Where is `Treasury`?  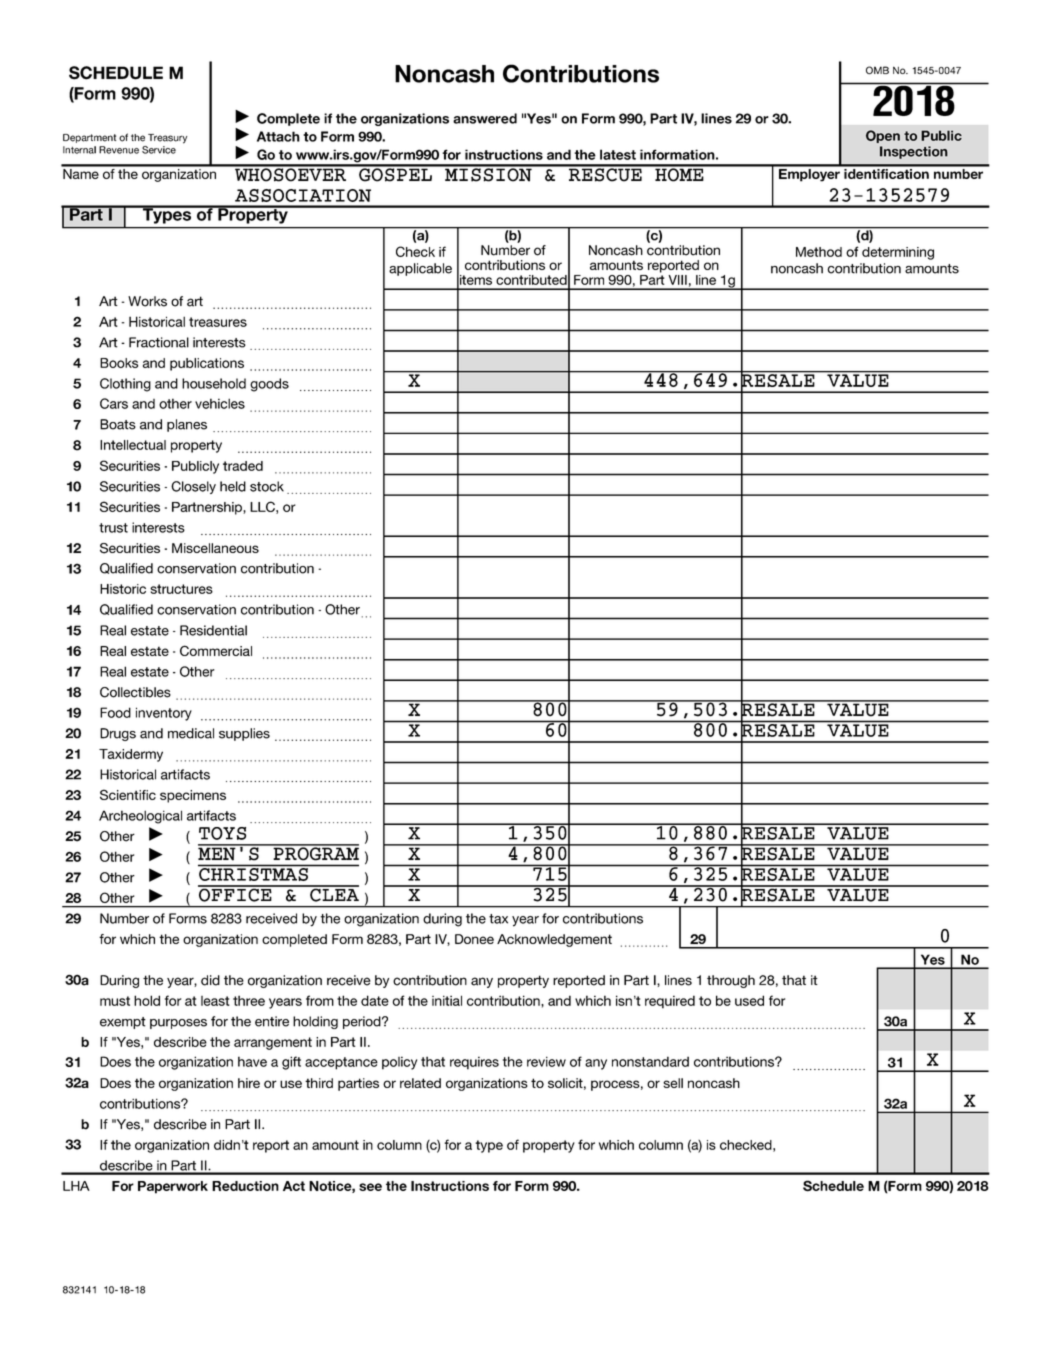
Treasury is located at coordinates (167, 139).
